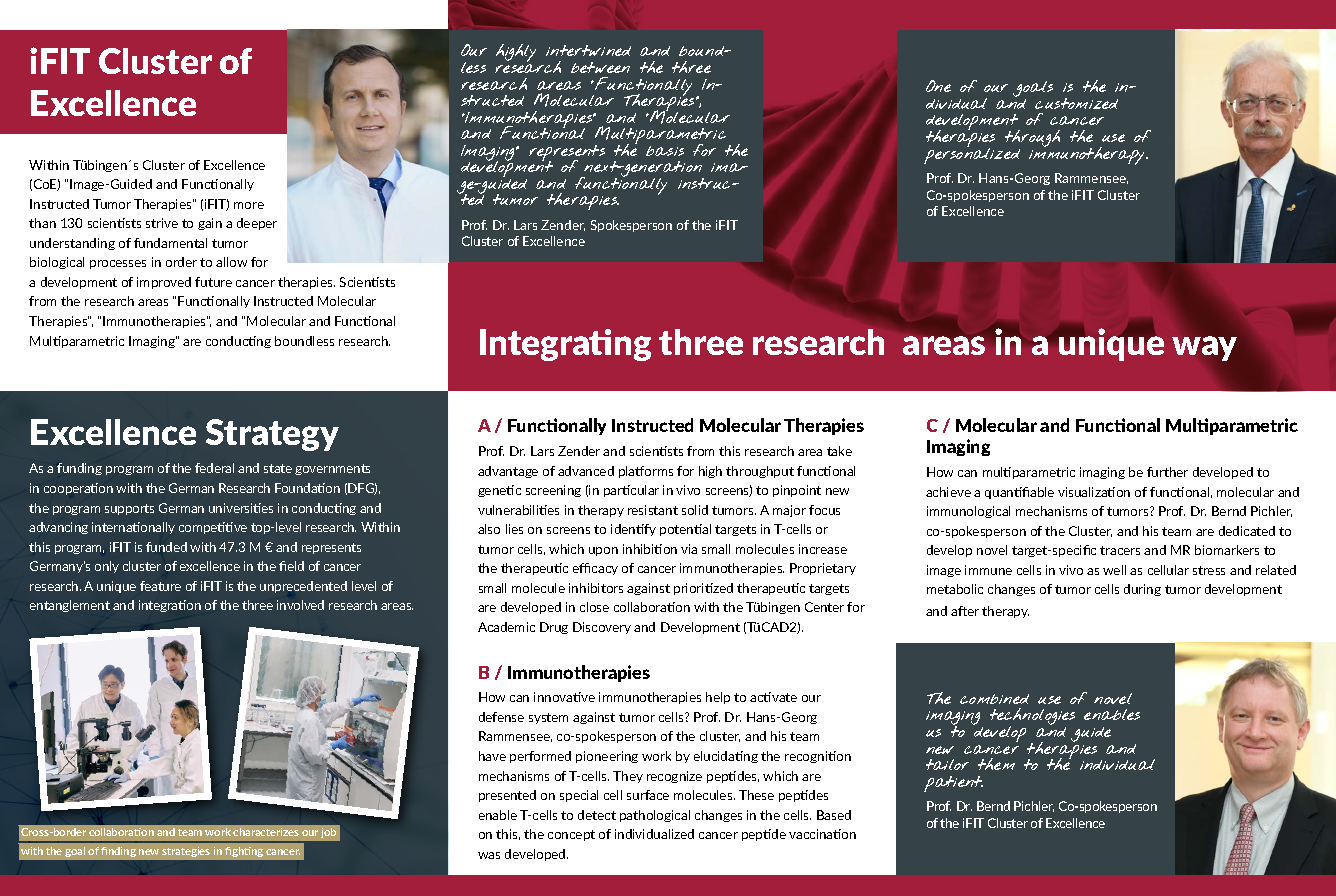 This page has width=1336, height=896. What do you see at coordinates (646, 472) in the page?
I see `platforms` at bounding box center [646, 472].
